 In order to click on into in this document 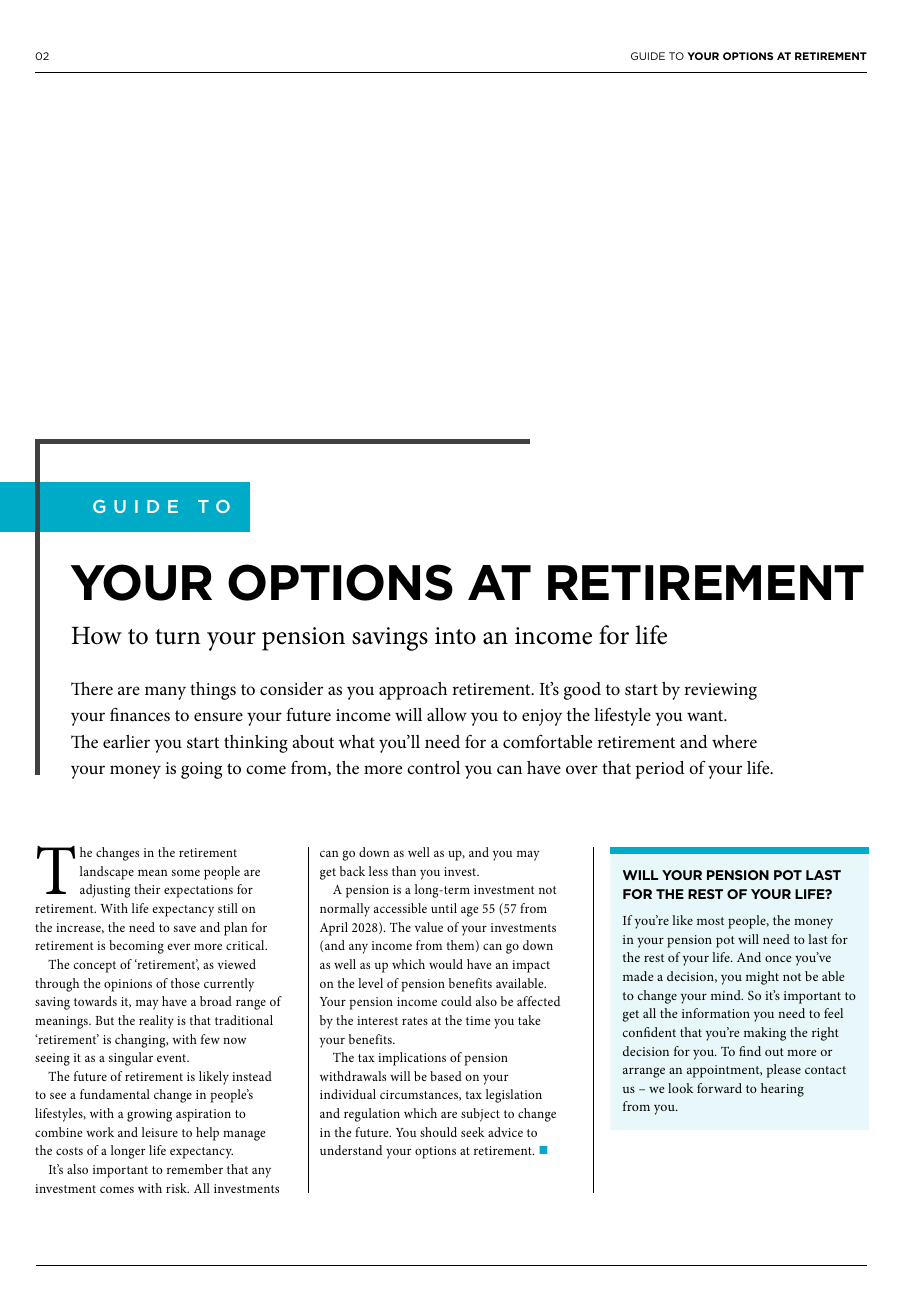, I will do `click(455, 636)`.
